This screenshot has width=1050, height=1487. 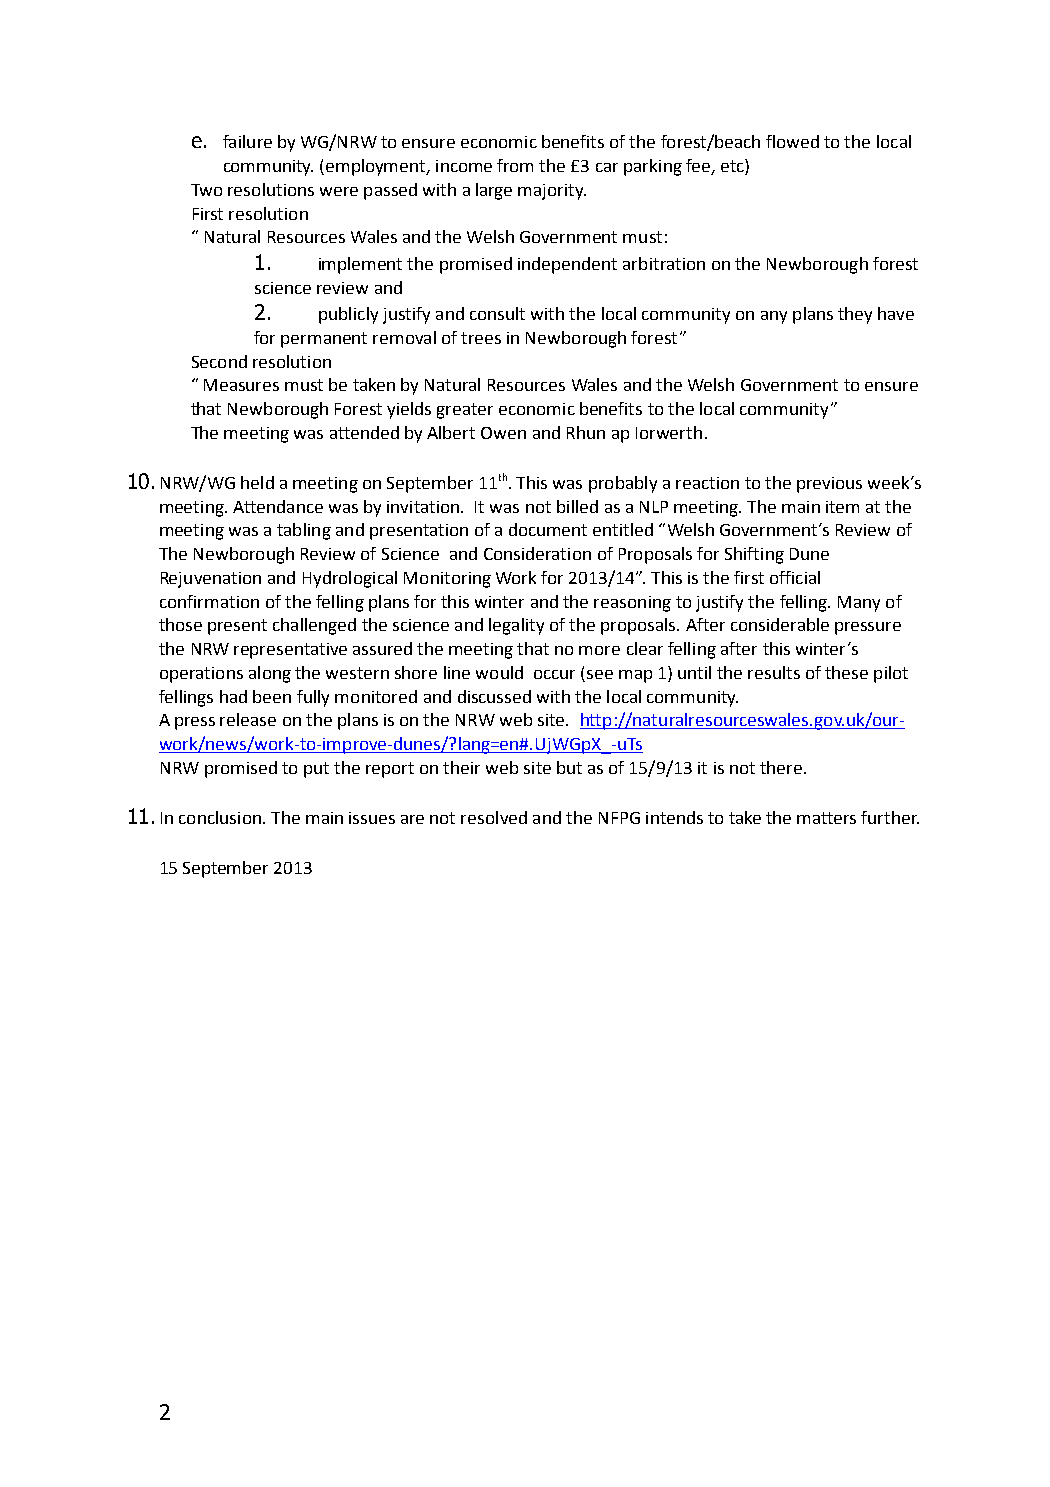 What do you see at coordinates (792, 141) in the screenshot?
I see `flowed` at bounding box center [792, 141].
